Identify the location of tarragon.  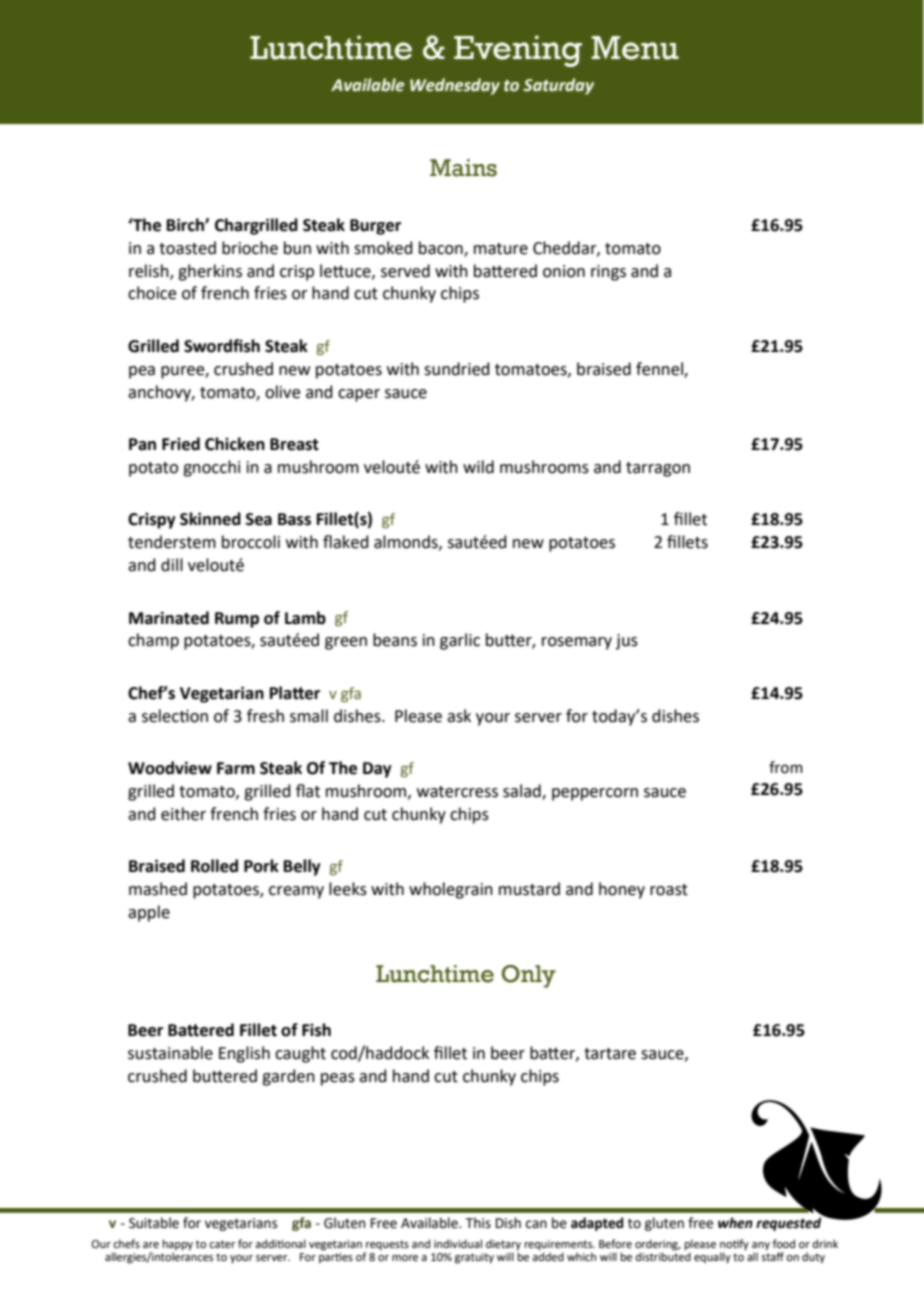
(658, 469).
